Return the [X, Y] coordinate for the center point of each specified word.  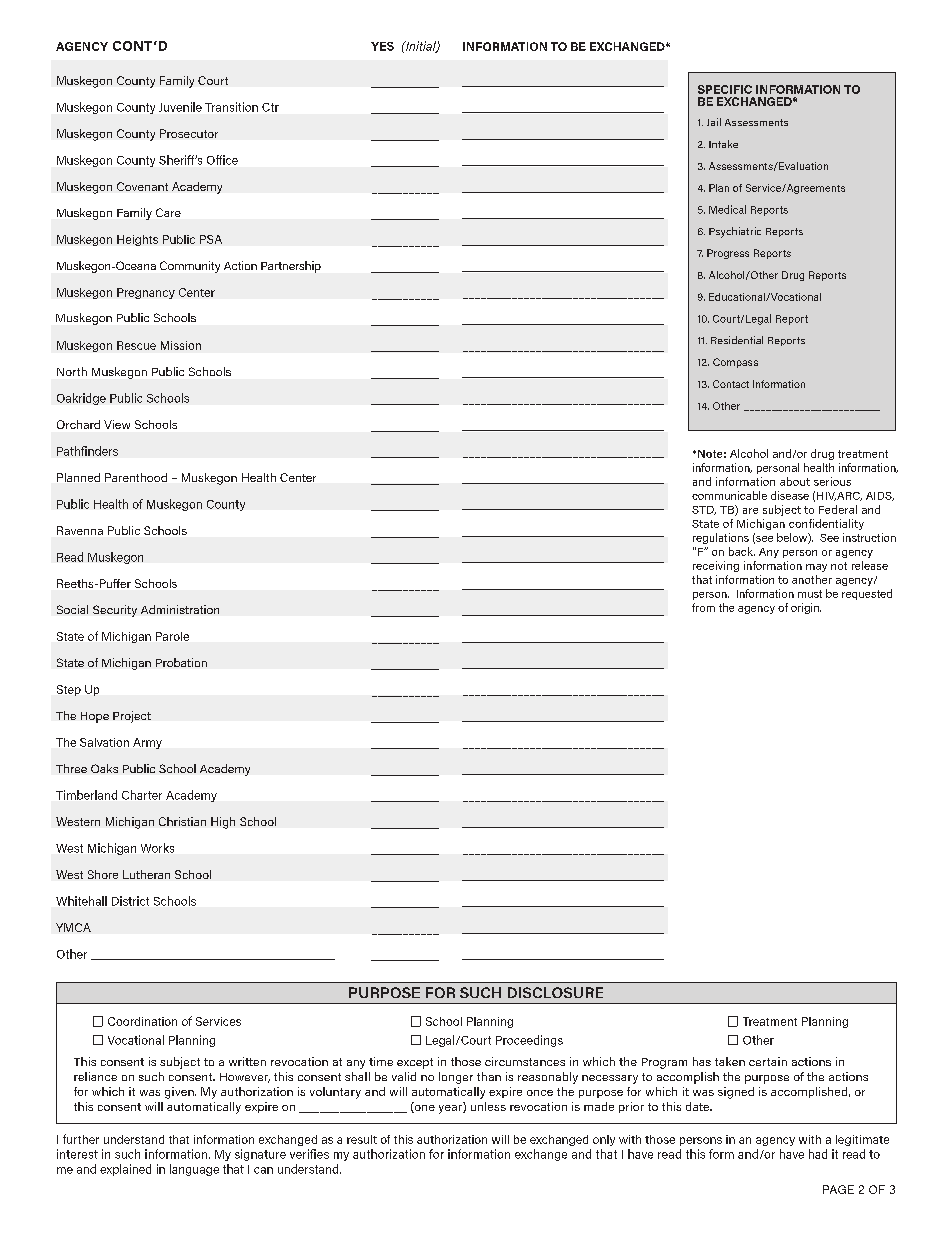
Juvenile [180, 107]
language [194, 1170]
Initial [421, 47]
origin [806, 608]
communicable [729, 495]
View [117, 424]
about [795, 481]
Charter [142, 795]
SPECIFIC [725, 89]
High [223, 823]
